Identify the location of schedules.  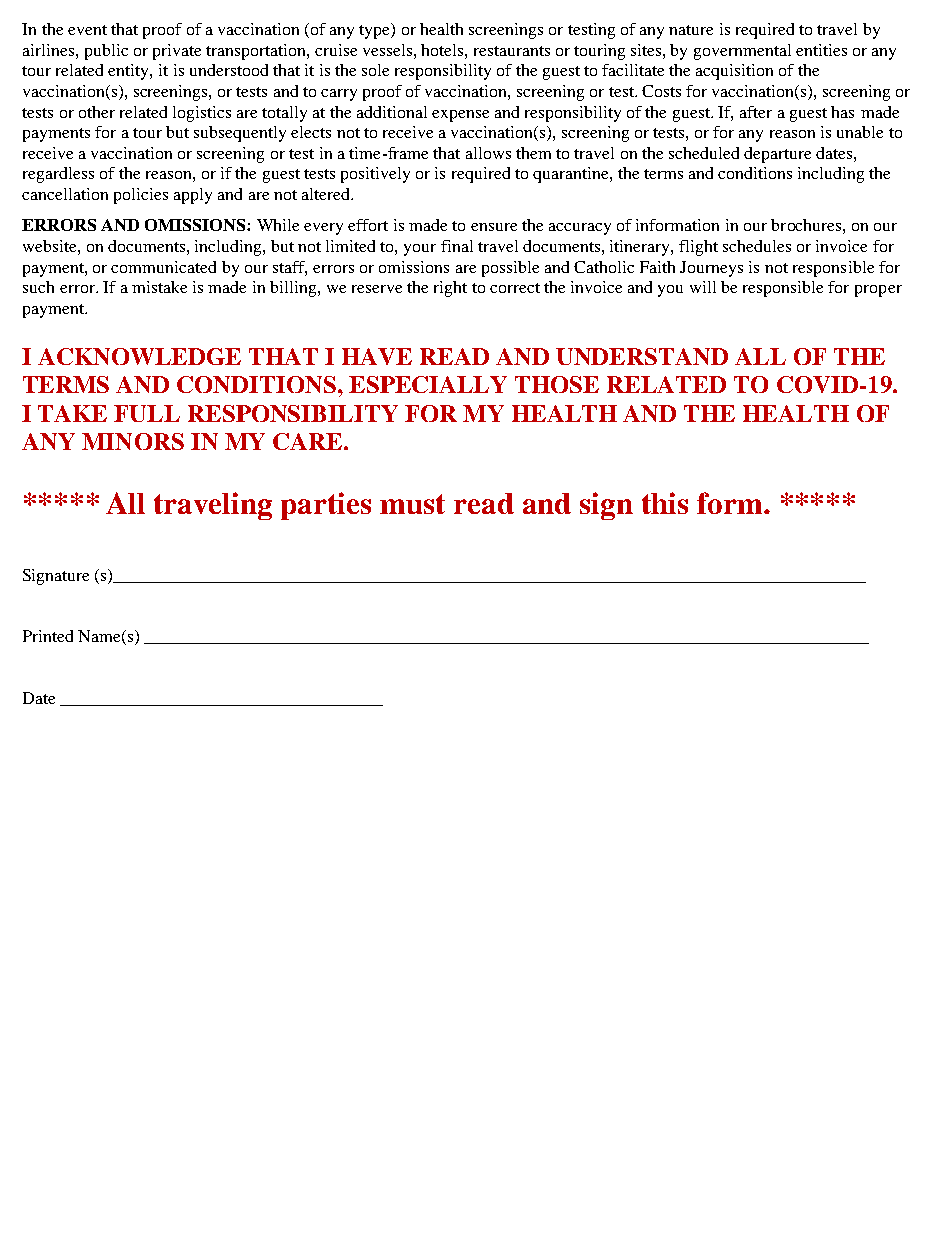
(757, 246).
